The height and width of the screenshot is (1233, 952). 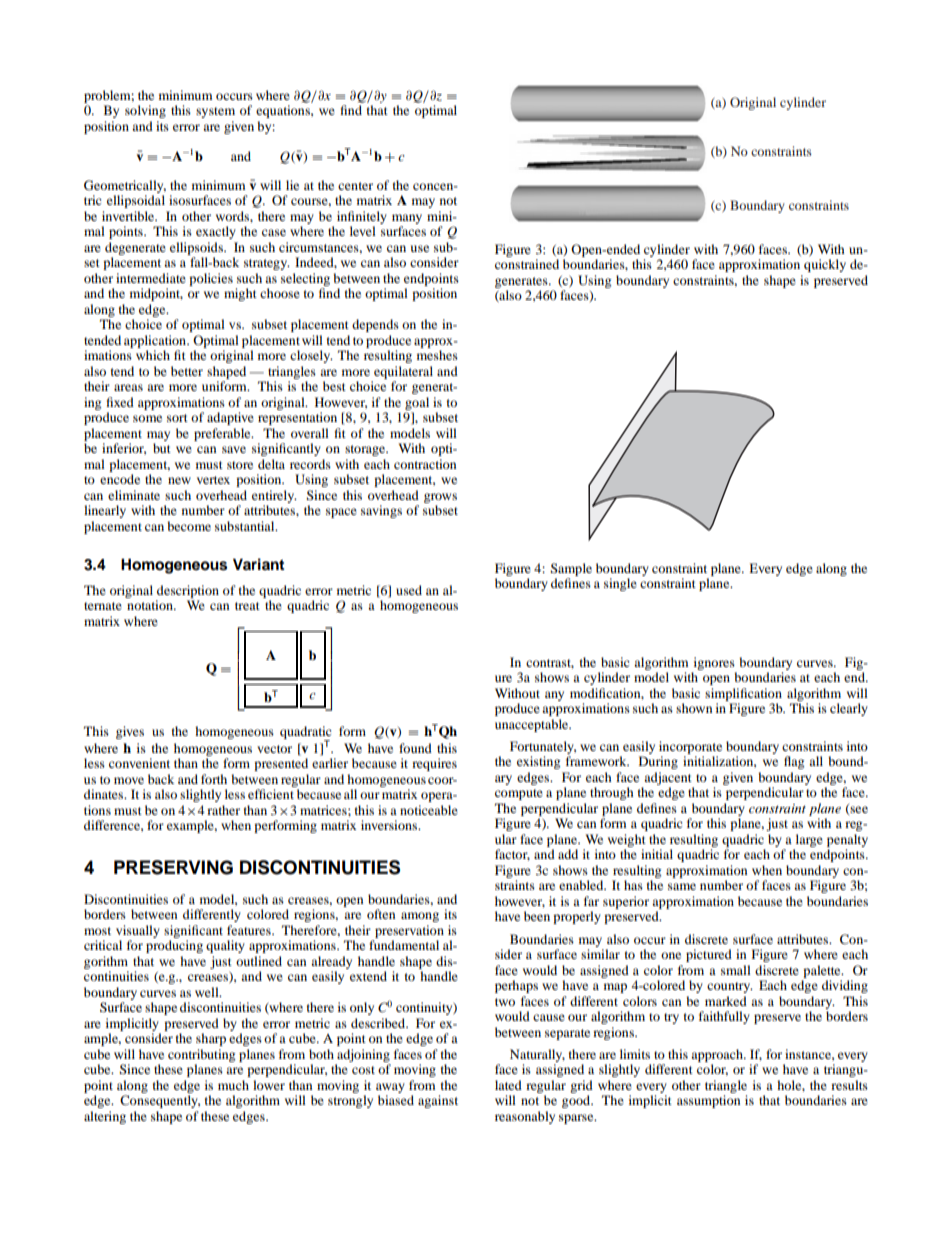 What do you see at coordinates (825, 265) in the screenshot?
I see `quickly` at bounding box center [825, 265].
